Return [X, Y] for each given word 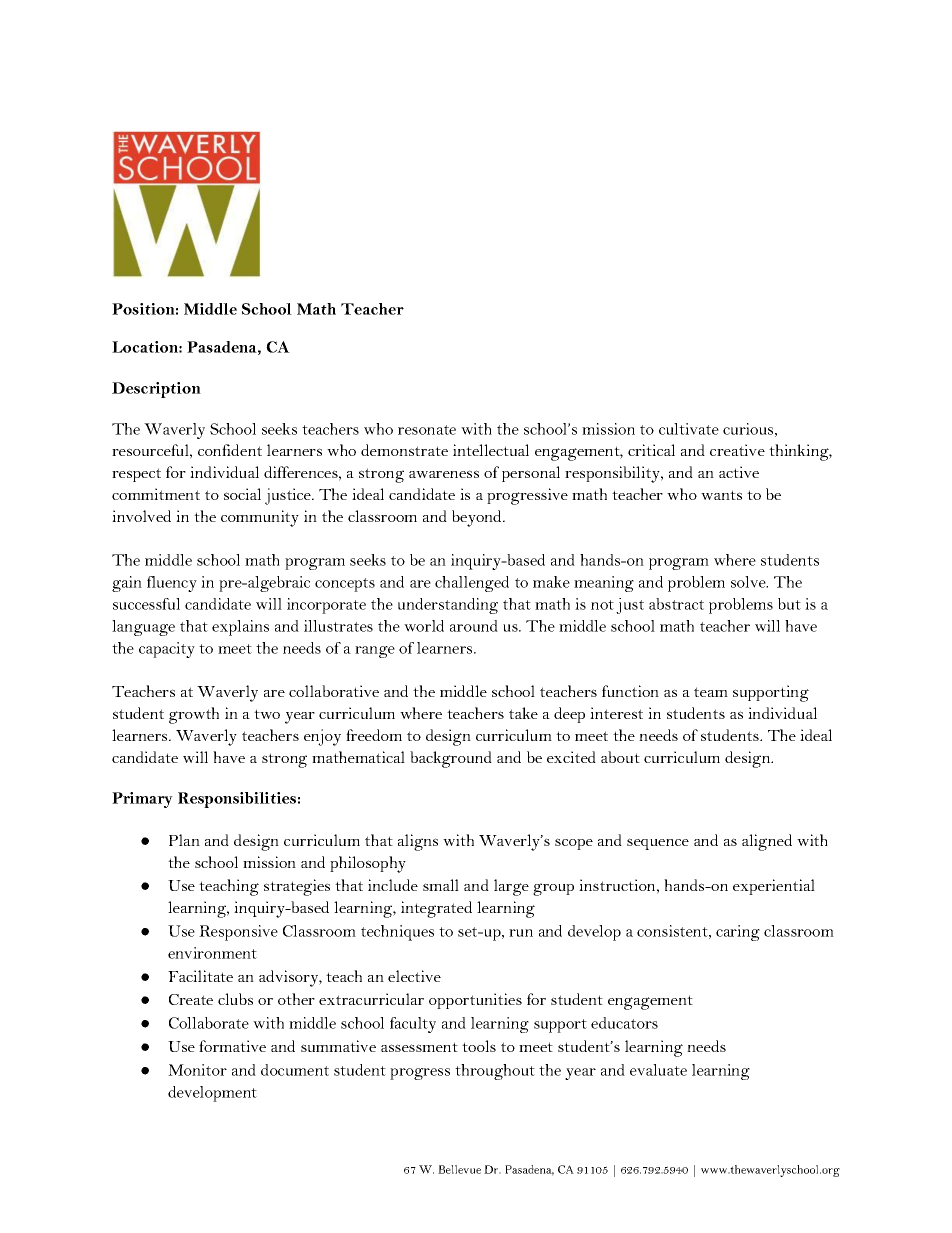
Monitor [197, 1070]
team [711, 692]
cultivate [689, 429]
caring [738, 933]
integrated [436, 909]
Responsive [238, 933]
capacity [167, 650]
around [474, 626]
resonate [427, 430]
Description [156, 390]
